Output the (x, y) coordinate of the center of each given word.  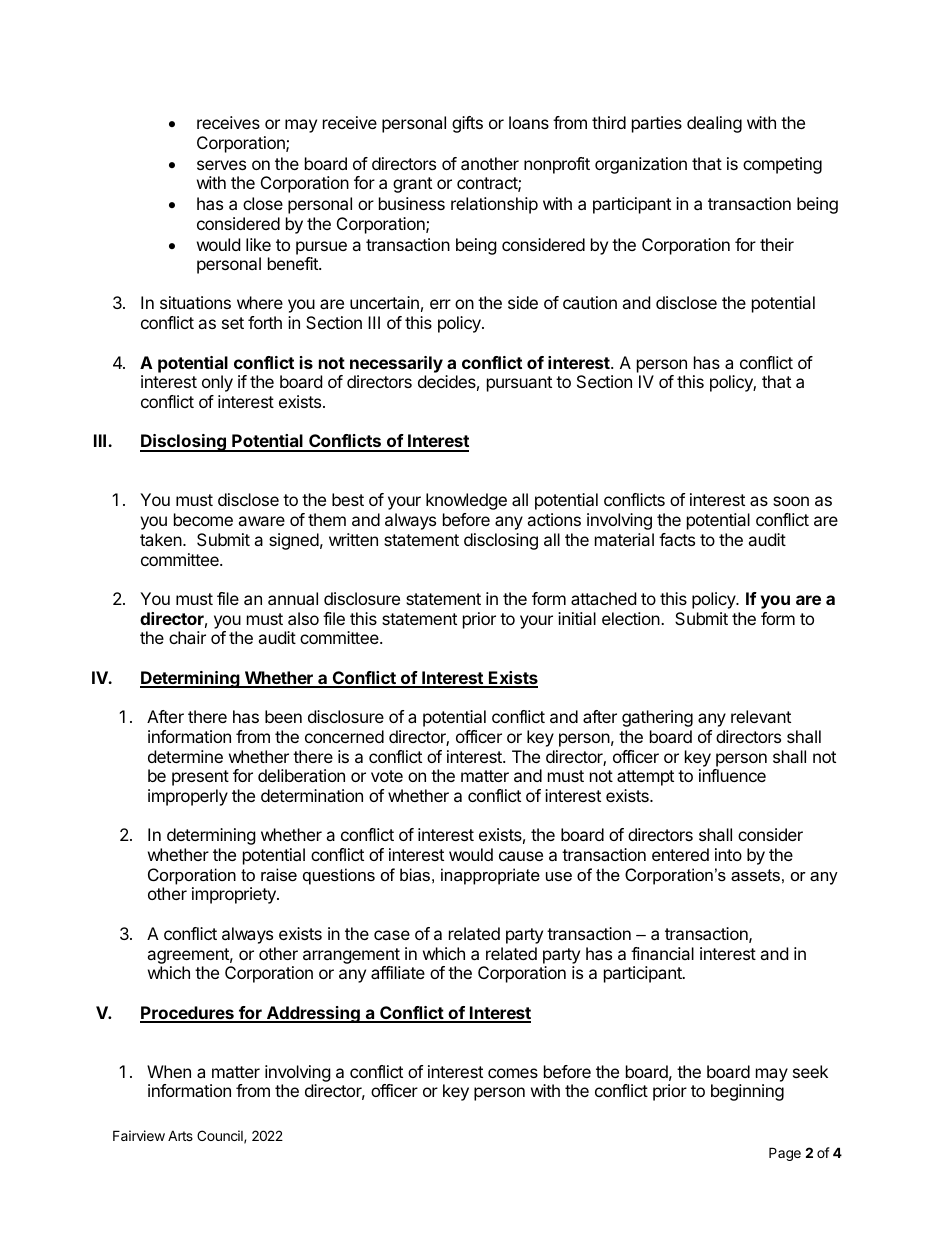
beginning (747, 1092)
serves (221, 165)
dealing (714, 124)
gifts (467, 124)
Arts (180, 1135)
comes (513, 1073)
